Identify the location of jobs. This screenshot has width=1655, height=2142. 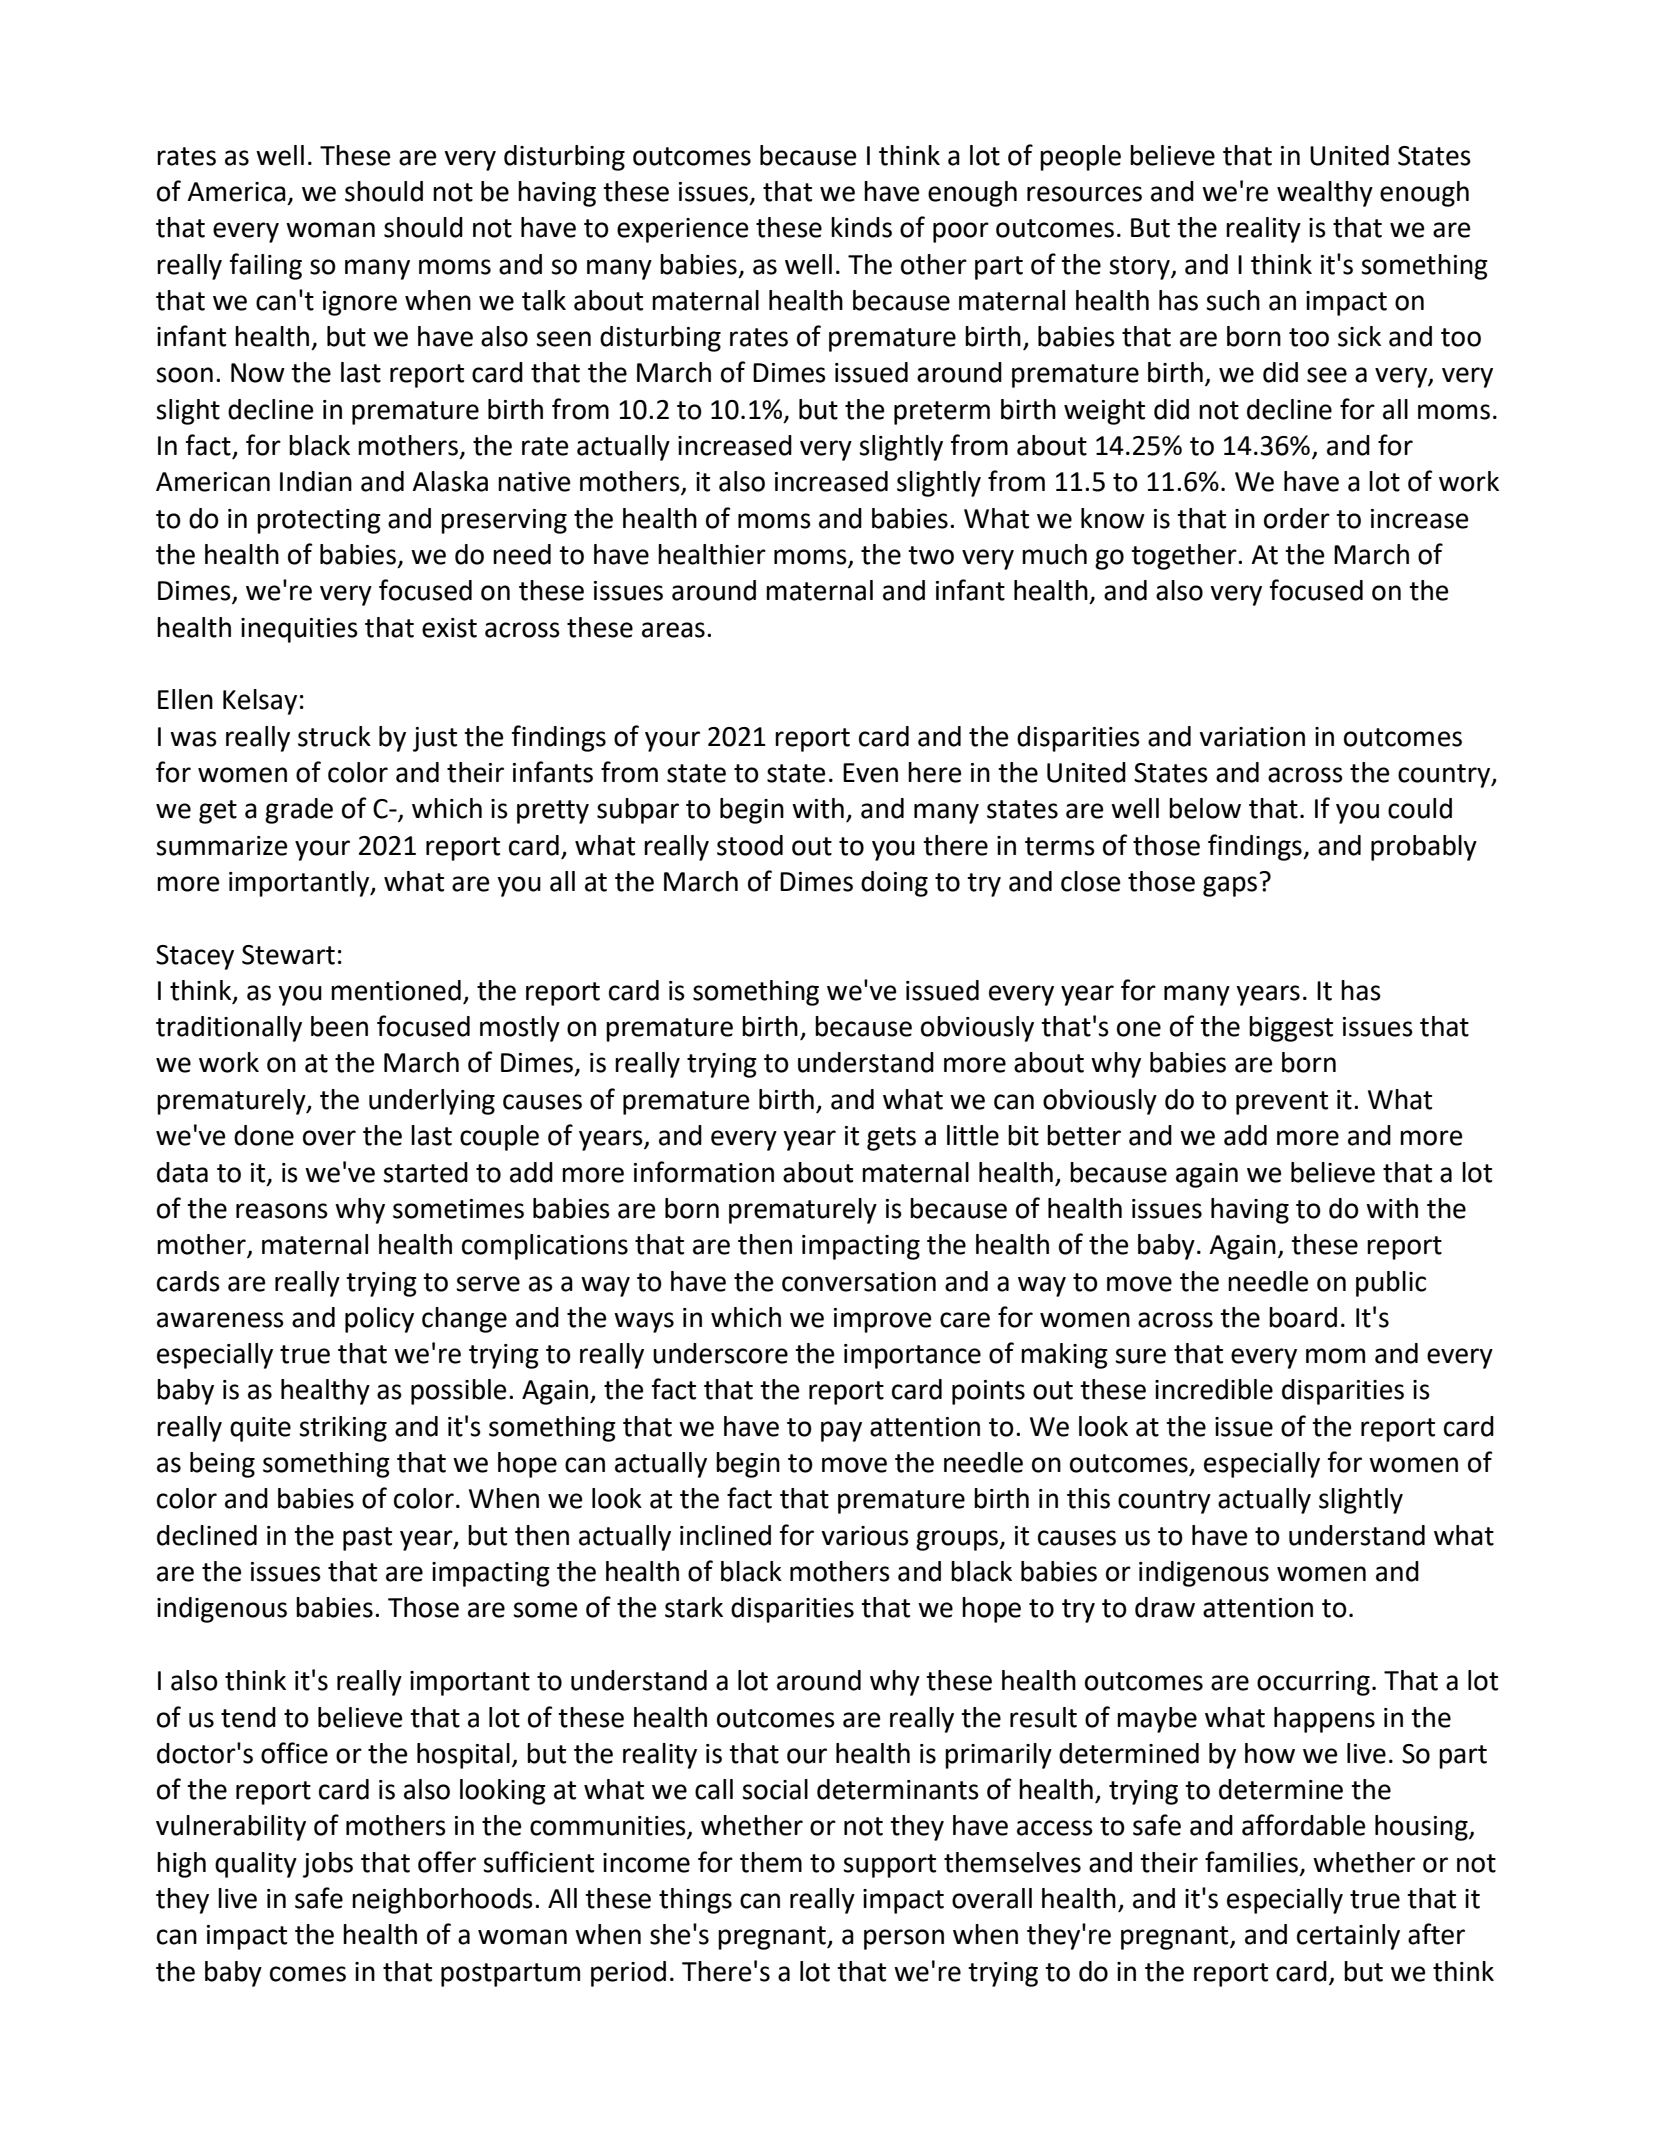
(328, 1865).
